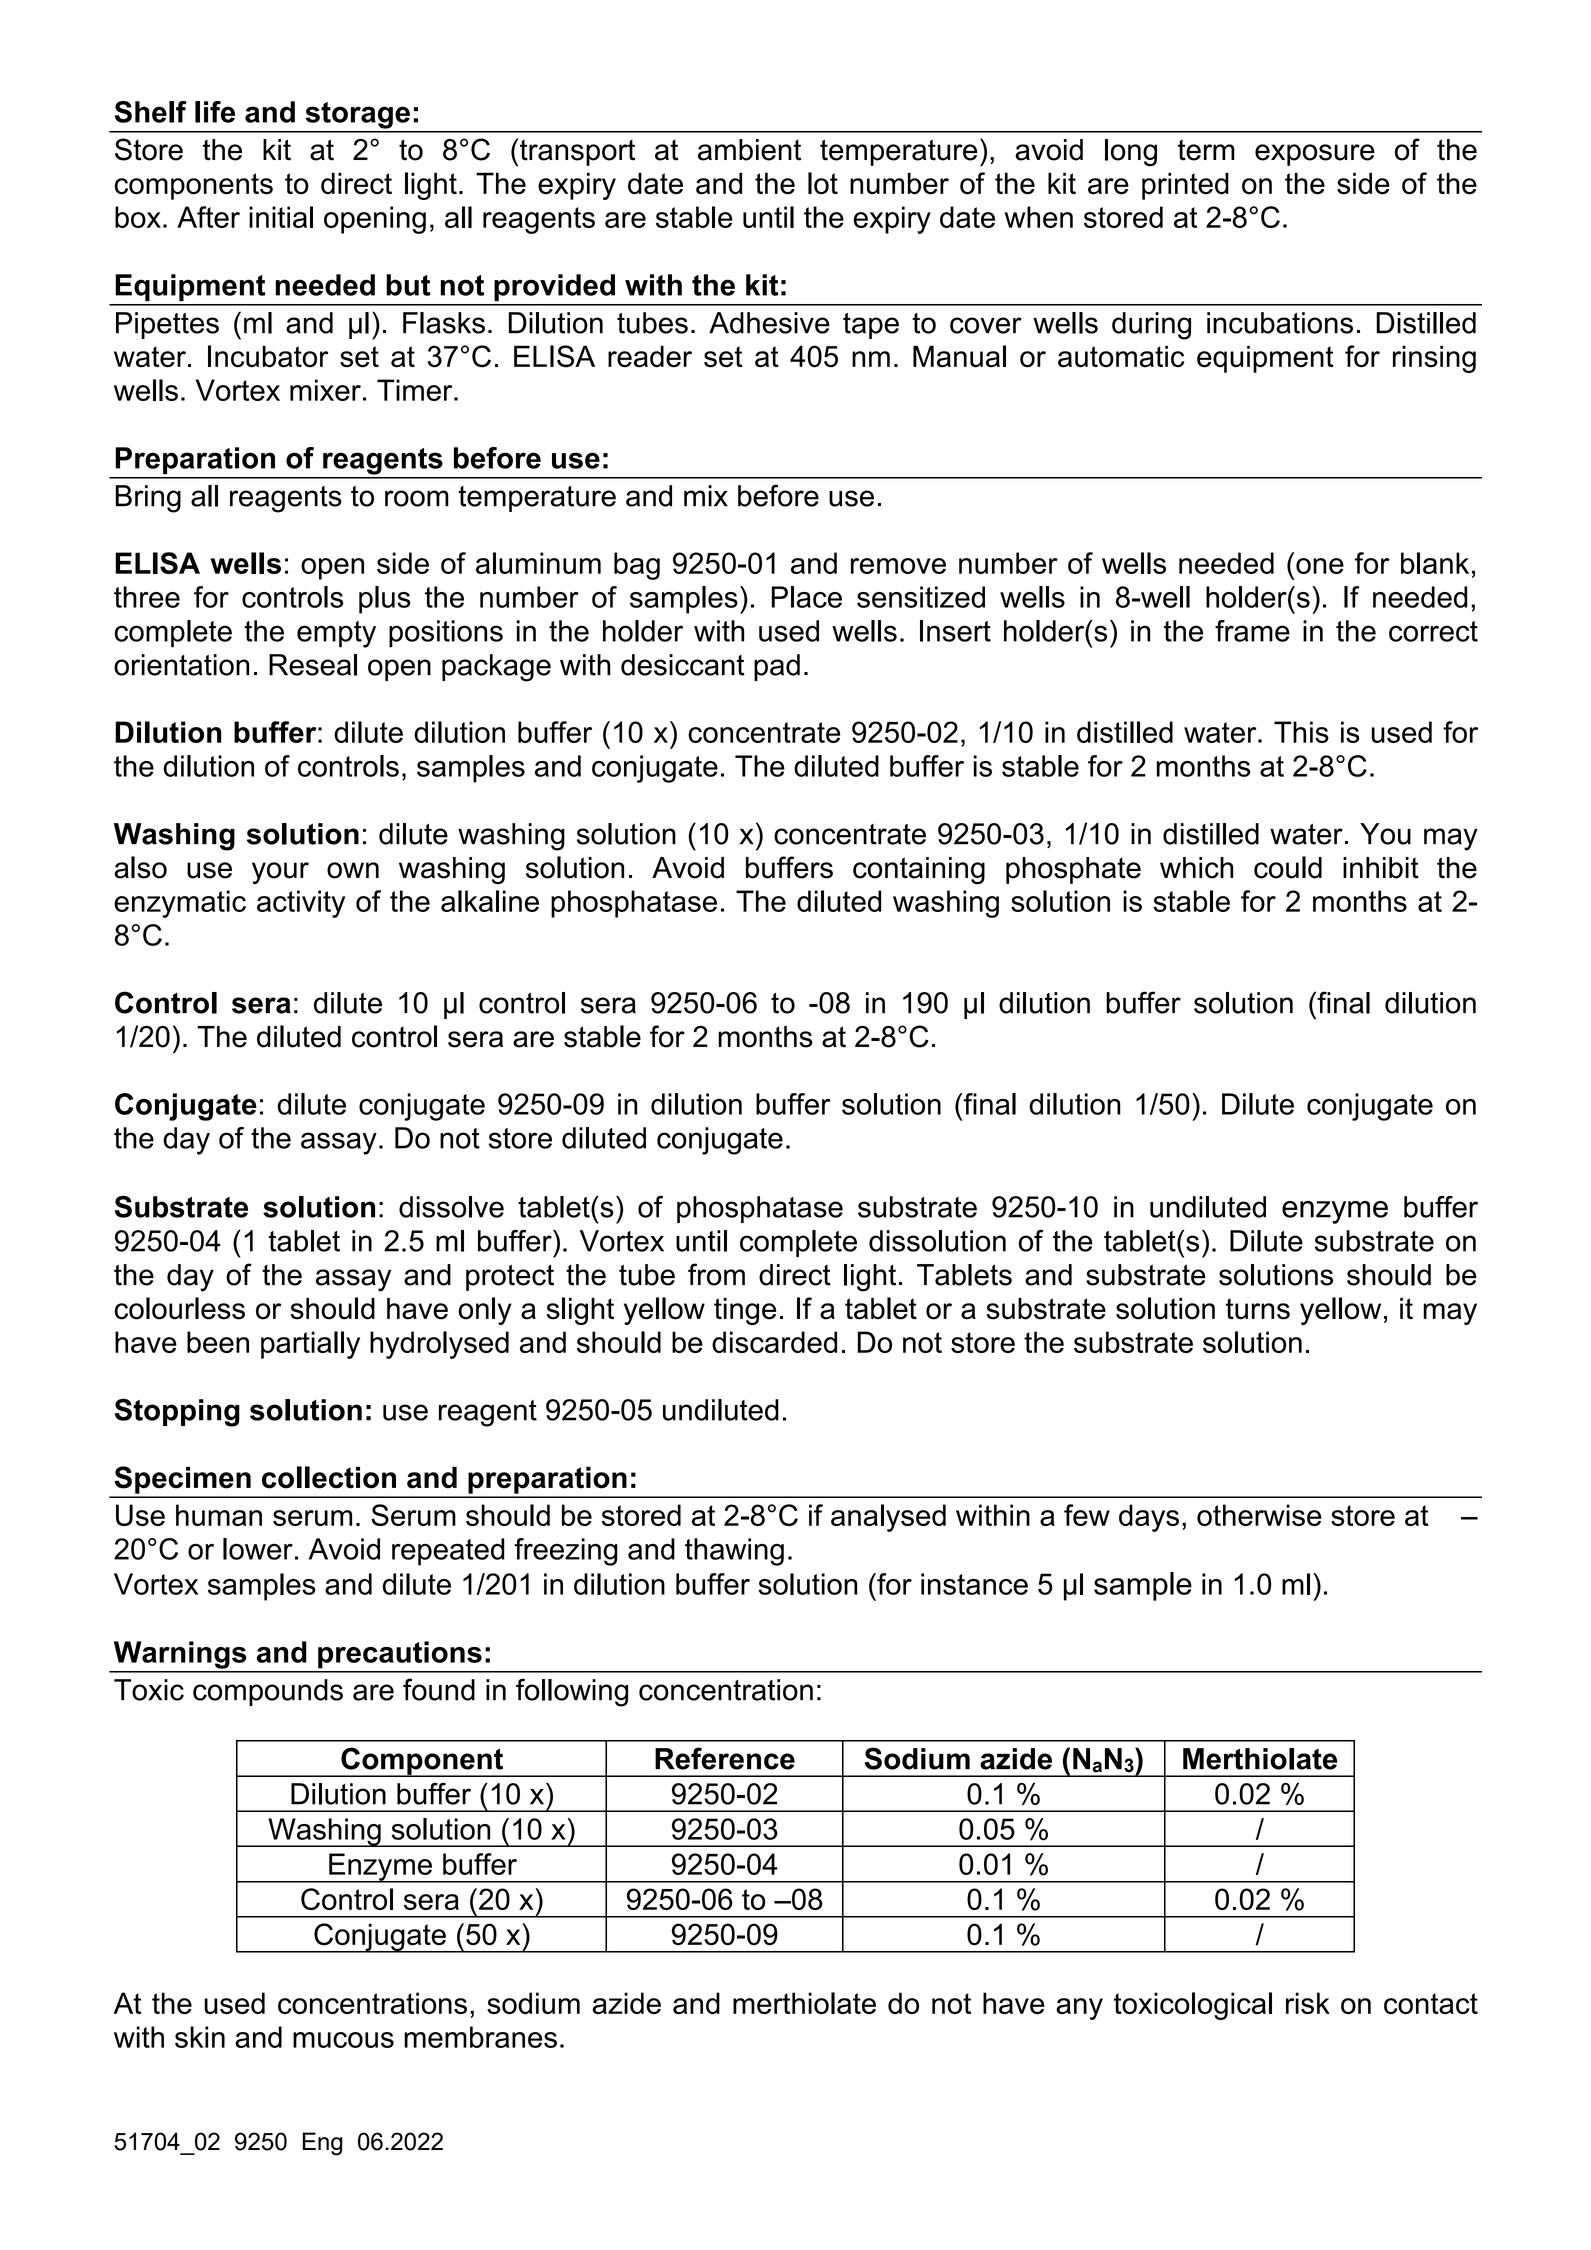  I want to click on plus, so click(385, 600).
